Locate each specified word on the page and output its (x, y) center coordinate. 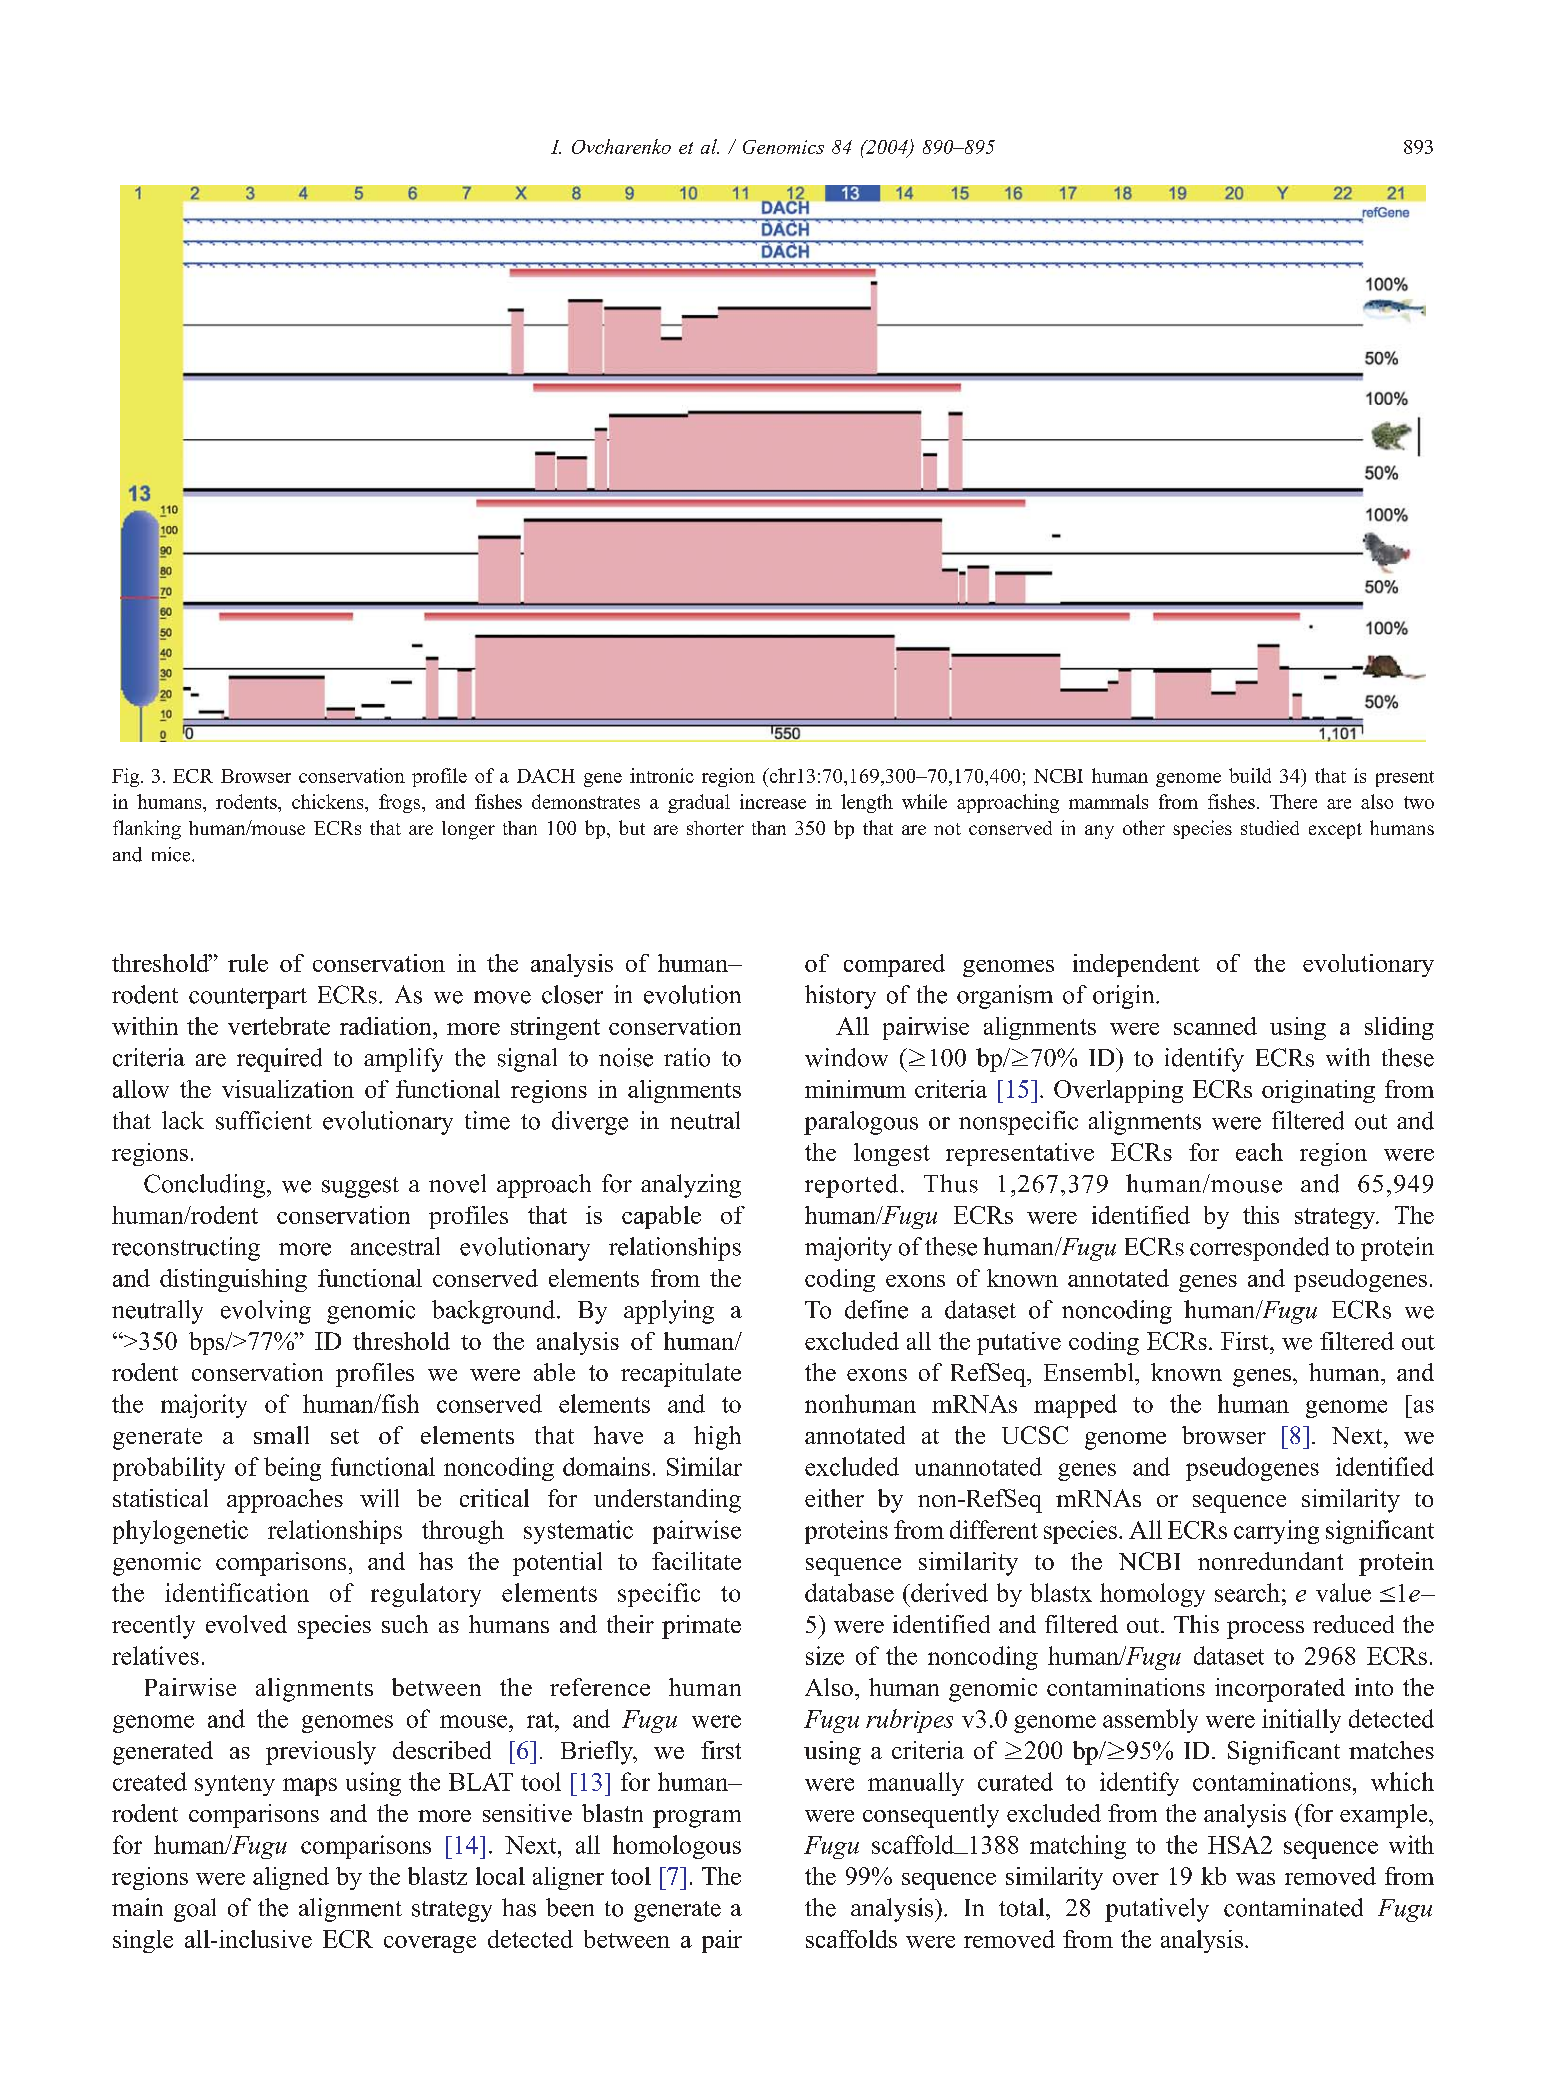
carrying (1276, 1532)
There (1293, 801)
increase (773, 801)
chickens (329, 801)
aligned (291, 1878)
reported (851, 1186)
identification (237, 1592)
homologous (677, 1847)
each (1259, 1152)
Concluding (206, 1186)
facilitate (696, 1561)
